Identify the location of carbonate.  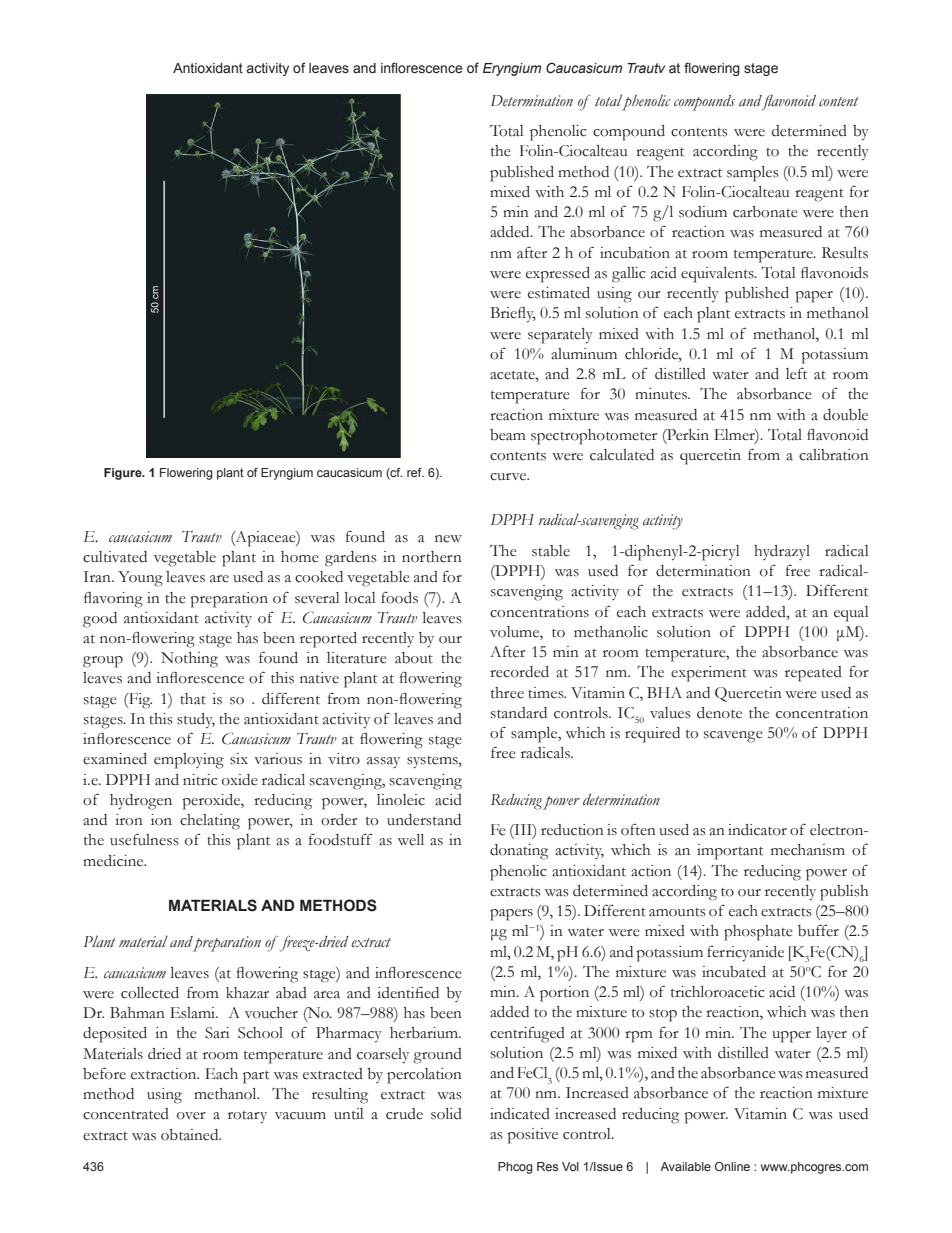
(765, 212).
